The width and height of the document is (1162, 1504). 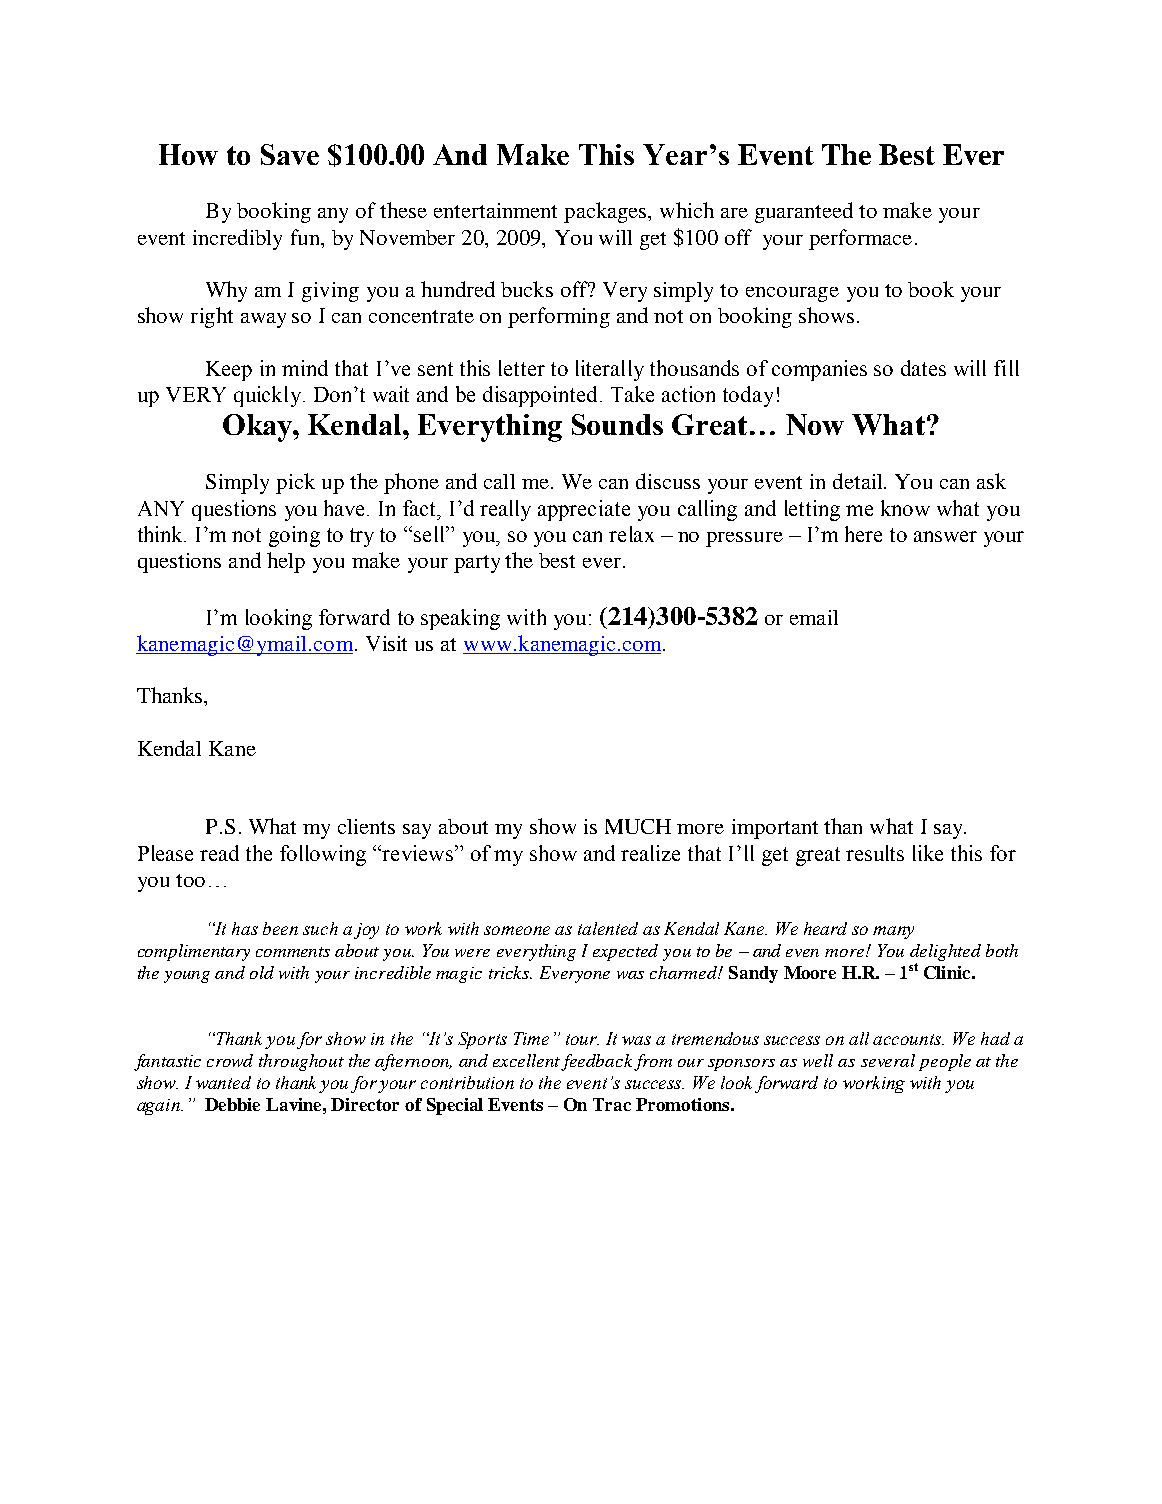 What do you see at coordinates (617, 424) in the document?
I see `Sounds` at bounding box center [617, 424].
